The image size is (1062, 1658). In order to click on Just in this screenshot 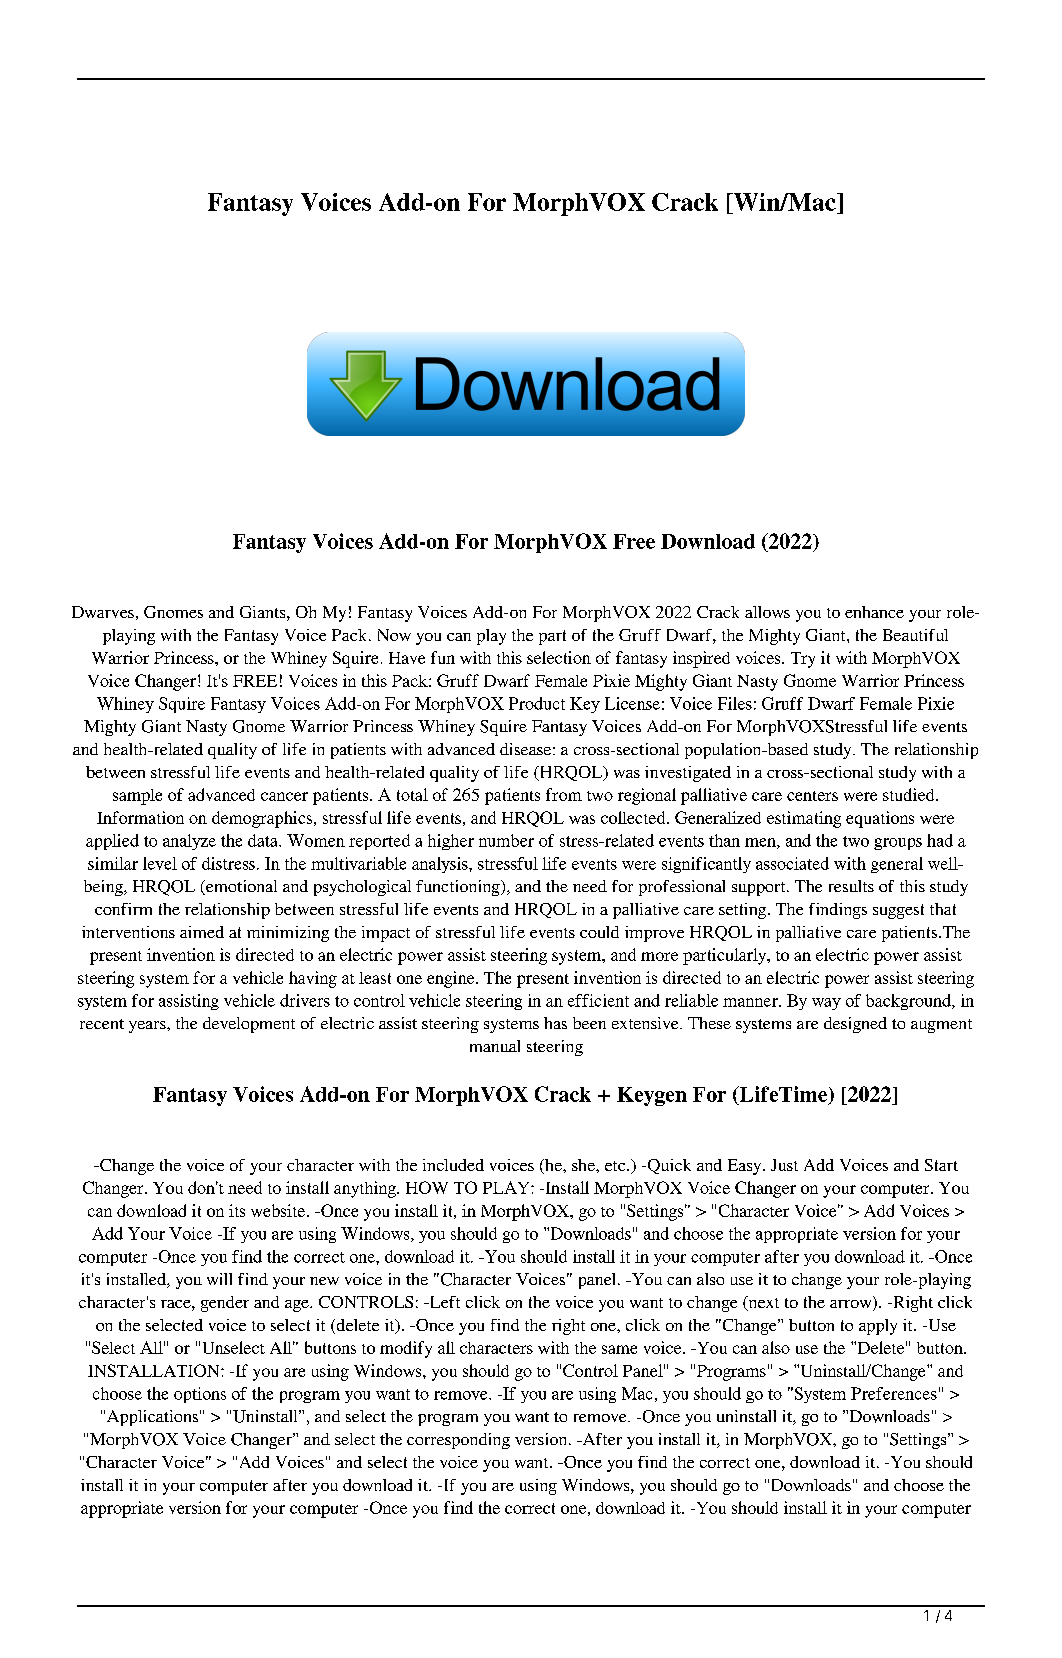, I will do `click(784, 1165)`.
